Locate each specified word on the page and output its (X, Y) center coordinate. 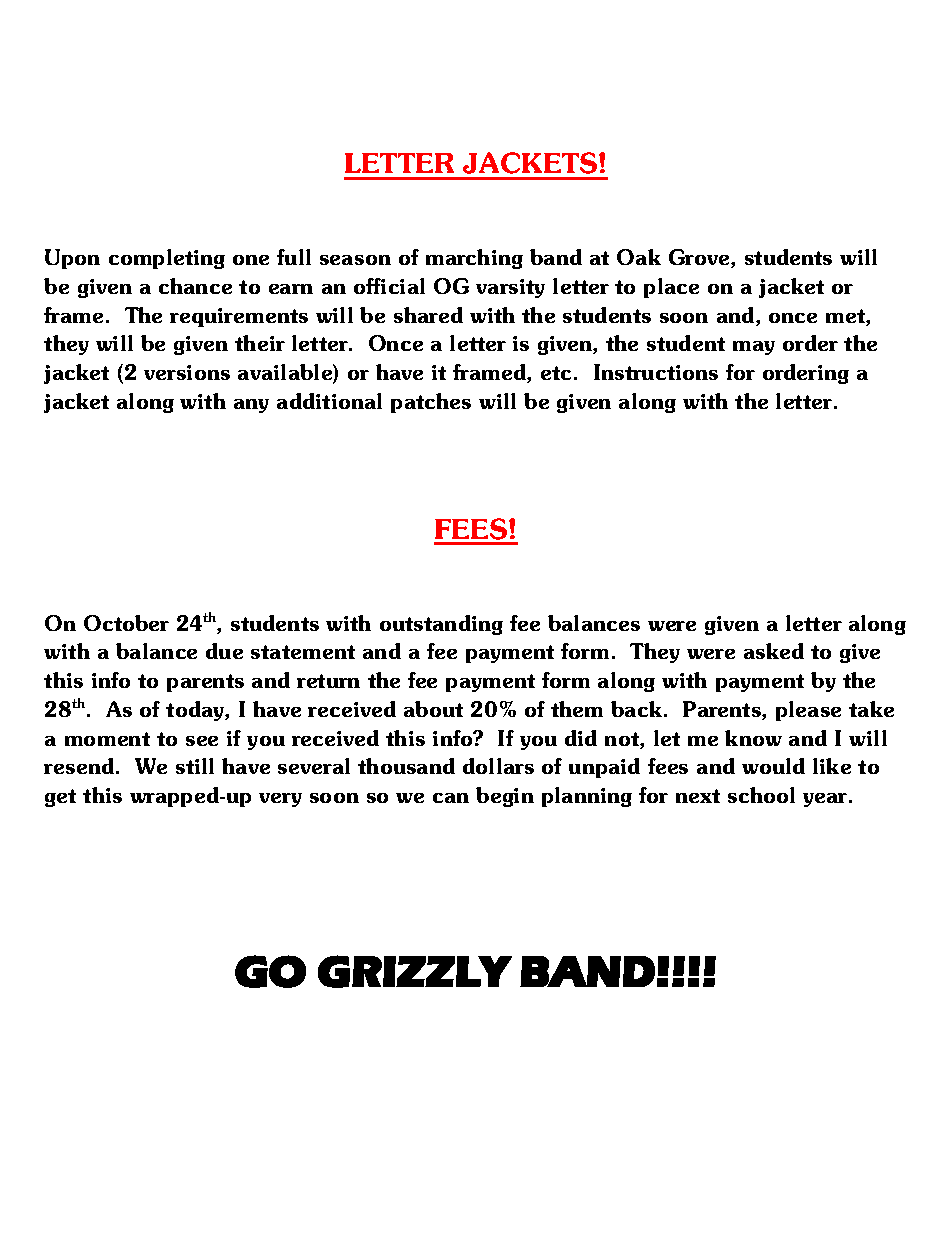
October (126, 623)
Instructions (656, 372)
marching (474, 259)
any (251, 406)
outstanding (441, 625)
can (451, 798)
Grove (700, 258)
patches (431, 403)
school (761, 795)
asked (774, 651)
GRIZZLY (415, 971)
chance (195, 286)
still (195, 766)
